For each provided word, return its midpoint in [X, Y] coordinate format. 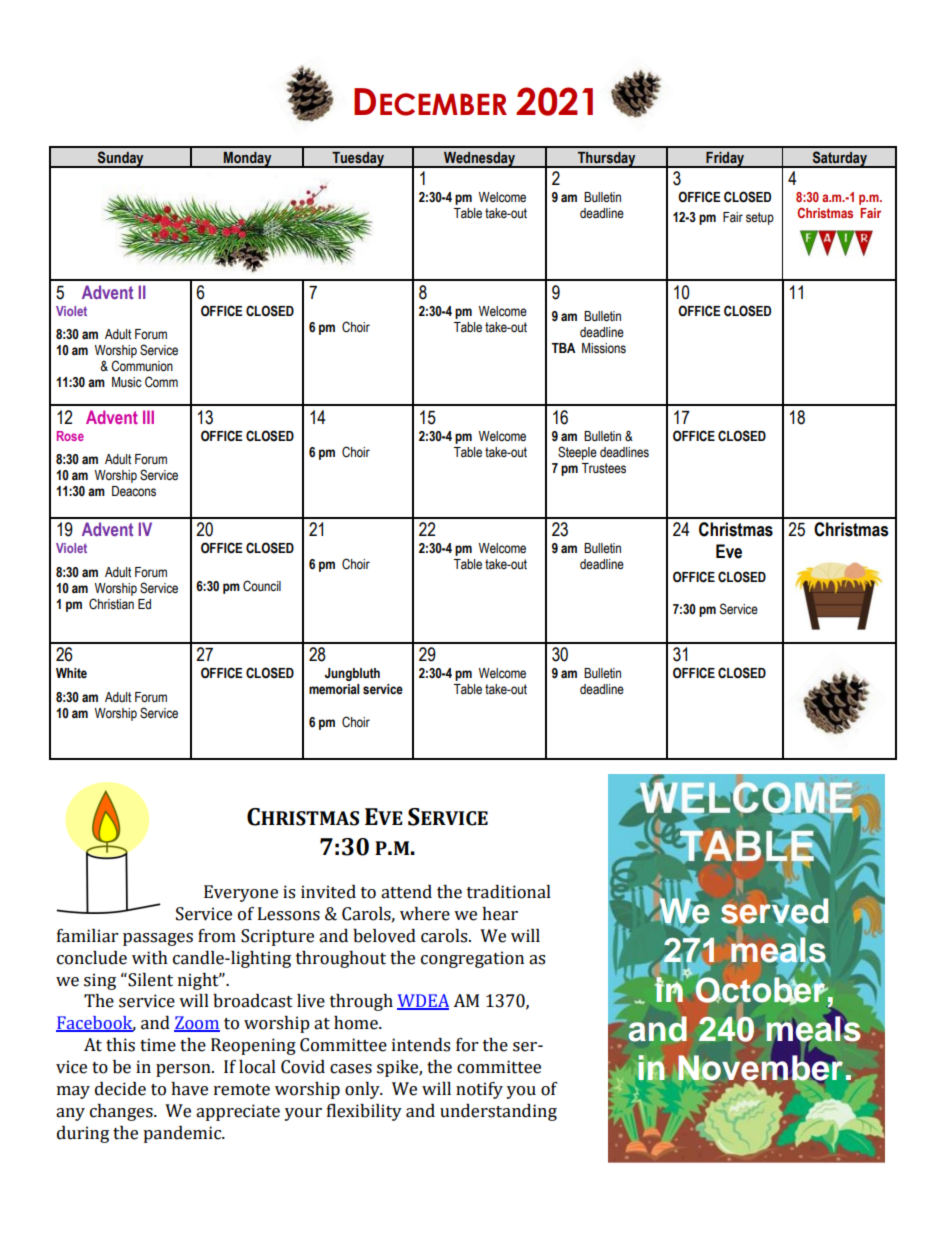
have [189, 1089]
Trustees [604, 468]
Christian [111, 604]
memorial [334, 689]
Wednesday [479, 159]
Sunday [121, 159]
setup [760, 218]
